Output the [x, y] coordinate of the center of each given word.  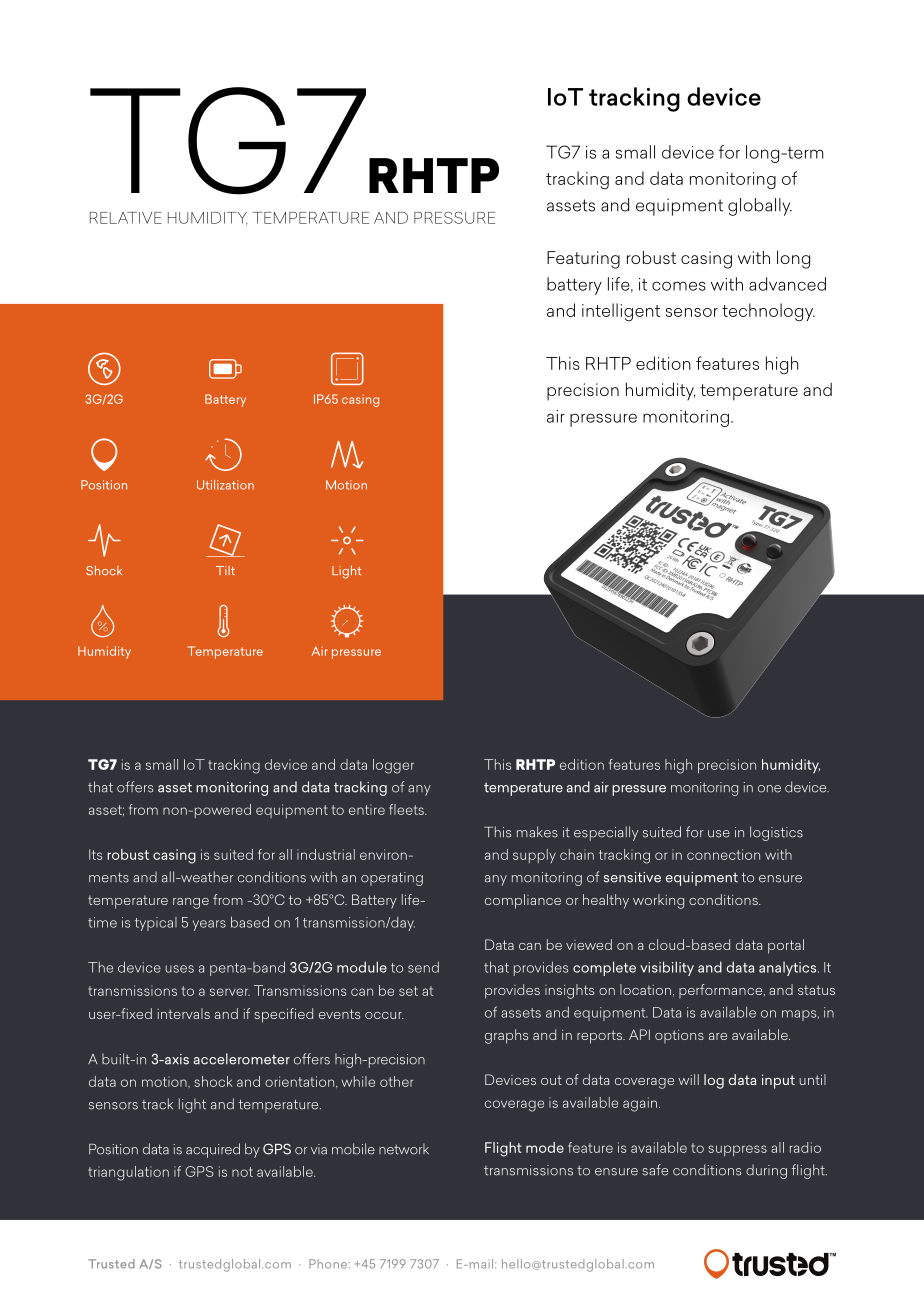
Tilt [225, 570]
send [423, 967]
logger [393, 766]
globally [760, 207]
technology [768, 312]
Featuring [583, 260]
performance [722, 991]
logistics [776, 833]
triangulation [128, 1173]
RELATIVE [126, 218]
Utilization [225, 485]
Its [95, 854]
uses [180, 969]
